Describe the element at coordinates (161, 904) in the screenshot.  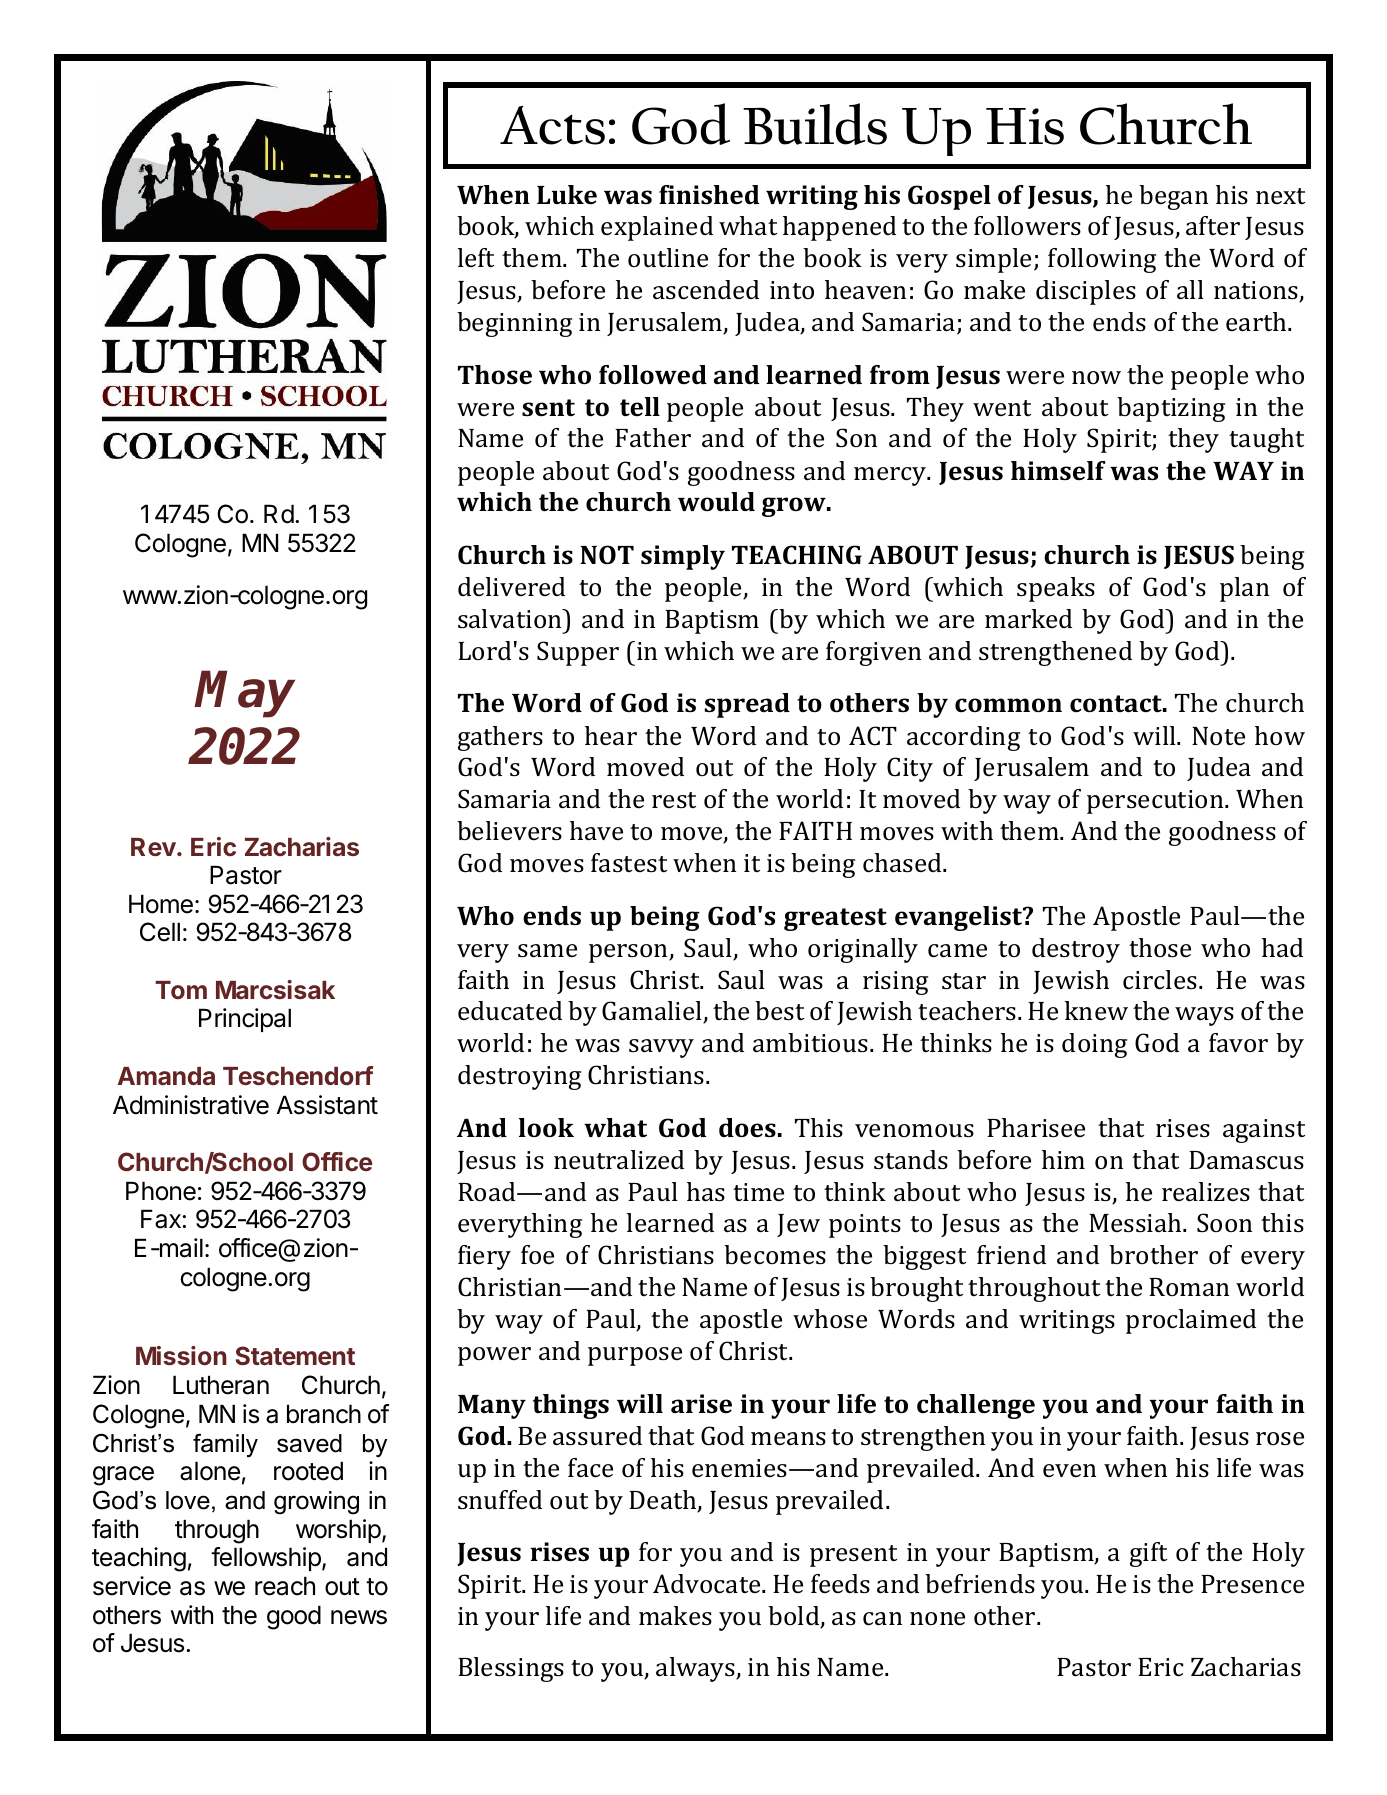
I see `Home` at that location.
